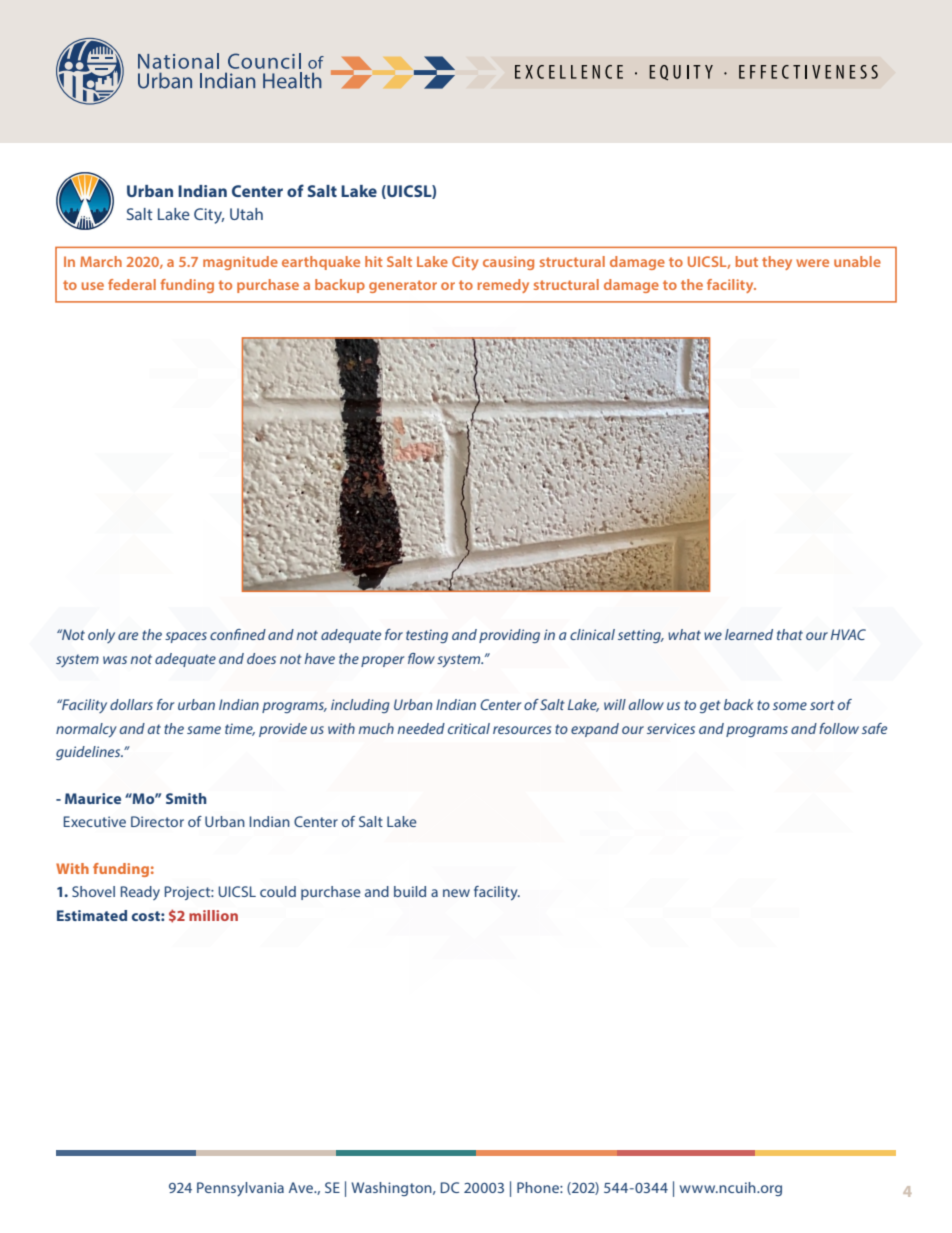 Image resolution: width=952 pixels, height=1233 pixels. Describe the element at coordinates (240, 263) in the image. I see `magnitude` at that location.
